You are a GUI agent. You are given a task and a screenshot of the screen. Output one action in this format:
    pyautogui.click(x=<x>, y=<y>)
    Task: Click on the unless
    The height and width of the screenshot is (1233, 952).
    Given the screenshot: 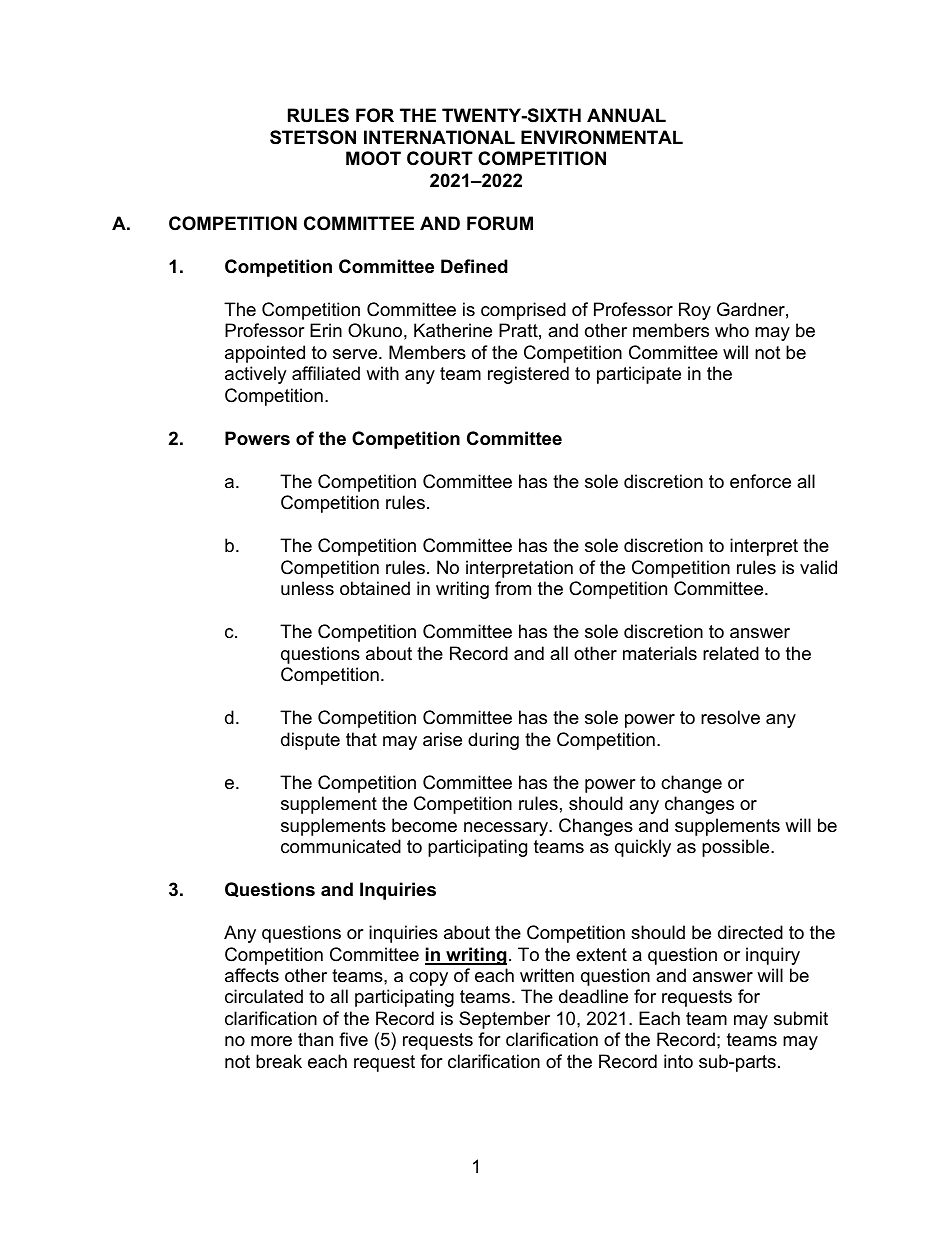 What is the action you would take?
    pyautogui.click(x=307, y=588)
